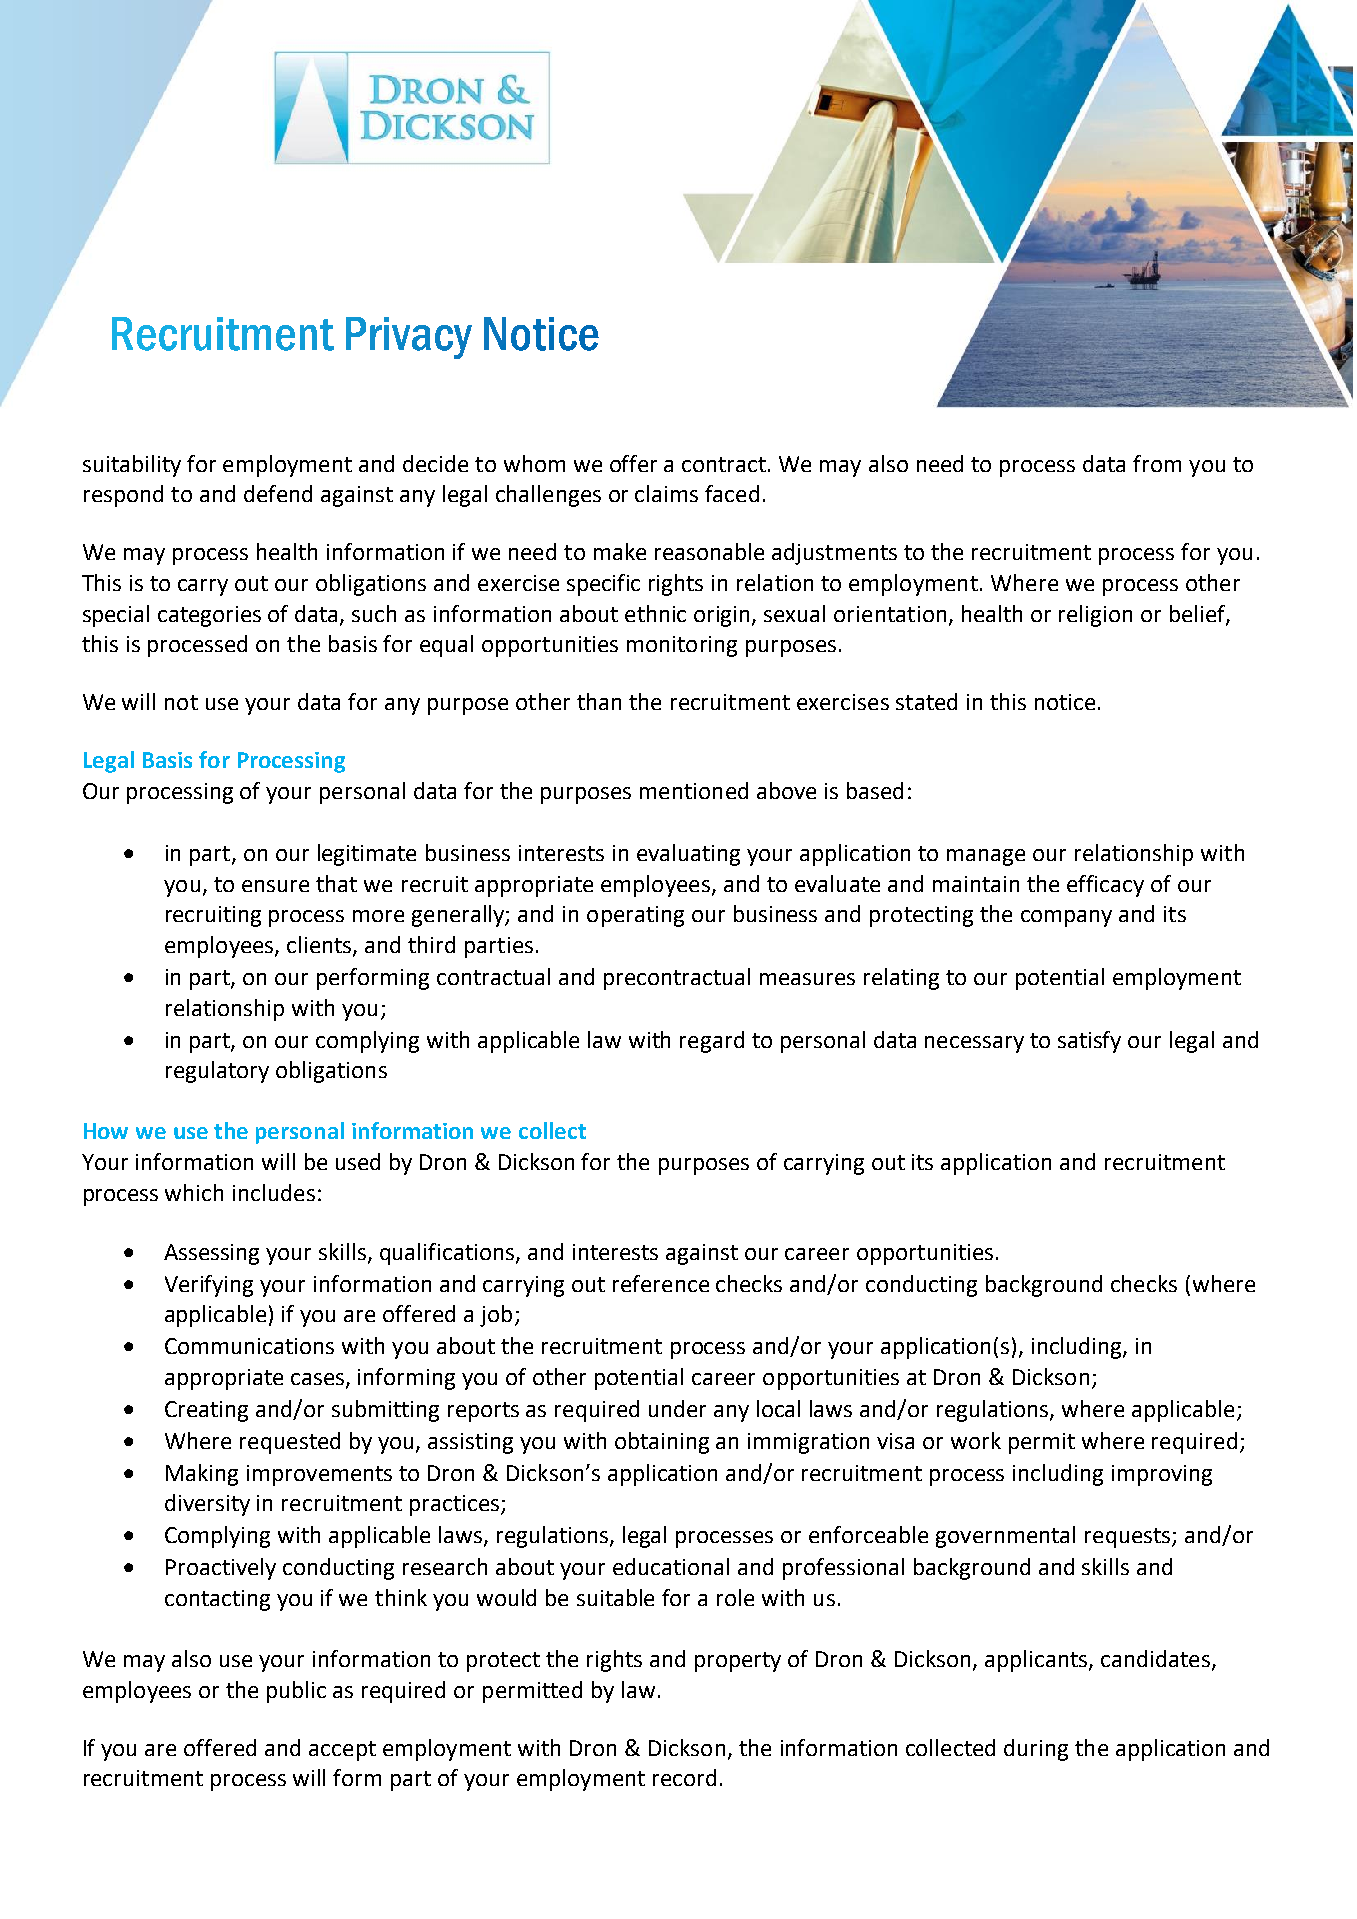 The height and width of the page is (1919, 1357). Describe the element at coordinates (666, 493) in the page. I see `claims` at that location.
